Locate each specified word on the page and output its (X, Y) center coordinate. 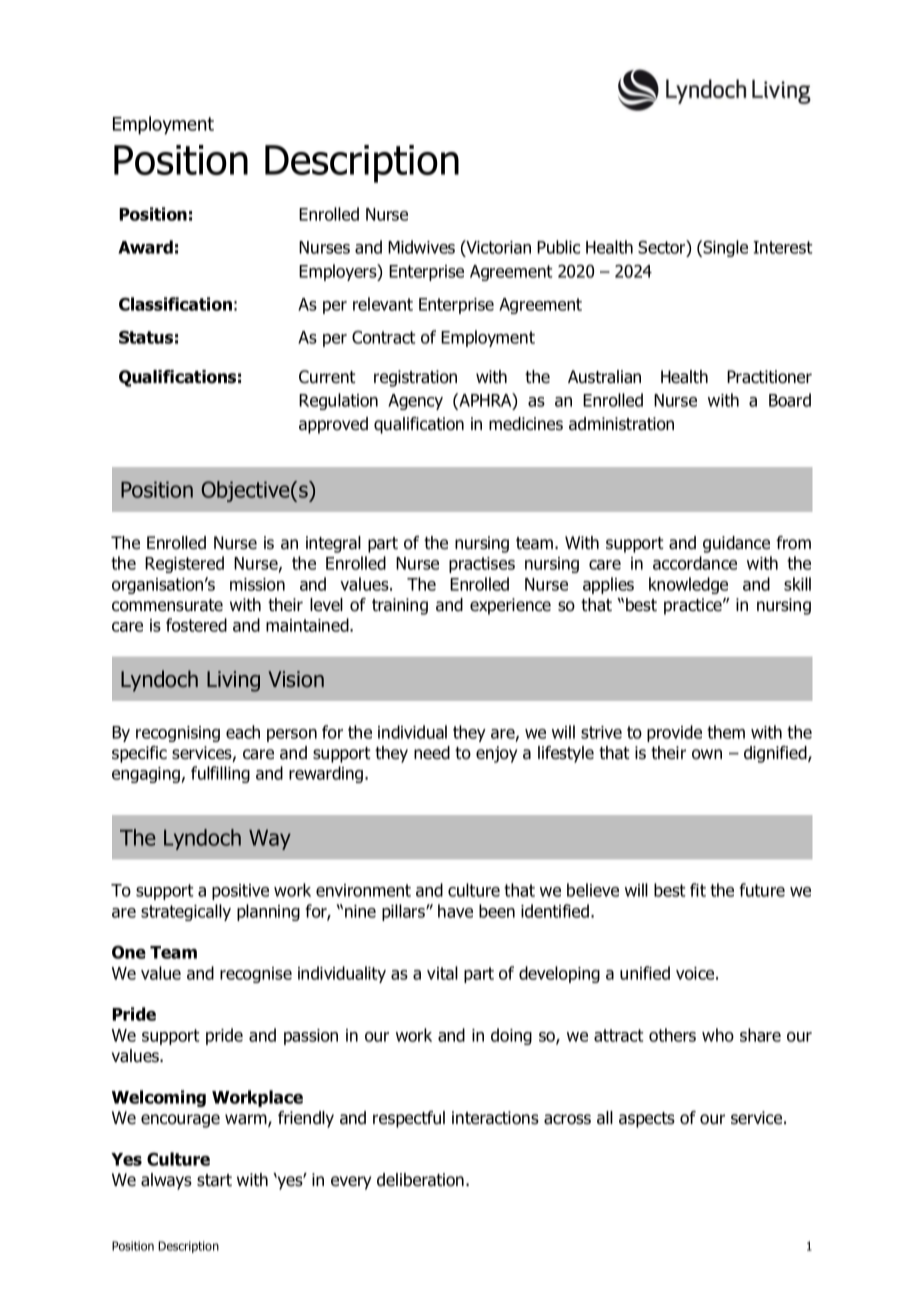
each (243, 732)
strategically (186, 912)
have (455, 911)
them (726, 732)
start (214, 1180)
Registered (184, 564)
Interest (783, 247)
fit (698, 890)
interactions (495, 1118)
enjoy (496, 754)
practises (482, 565)
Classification (175, 304)
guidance (736, 544)
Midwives (421, 247)
